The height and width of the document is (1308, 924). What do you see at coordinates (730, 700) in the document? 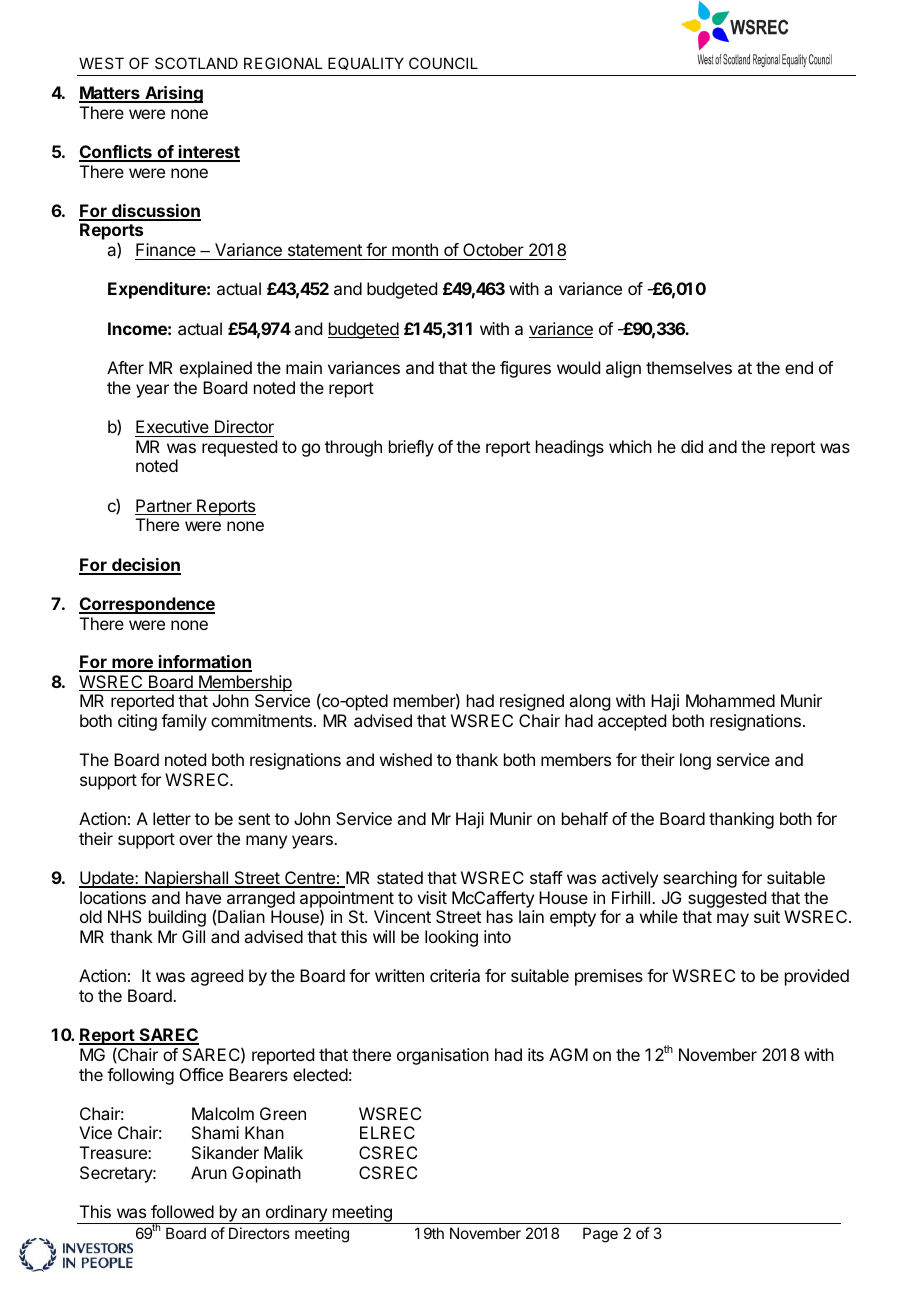
I see `Mohammed` at bounding box center [730, 700].
